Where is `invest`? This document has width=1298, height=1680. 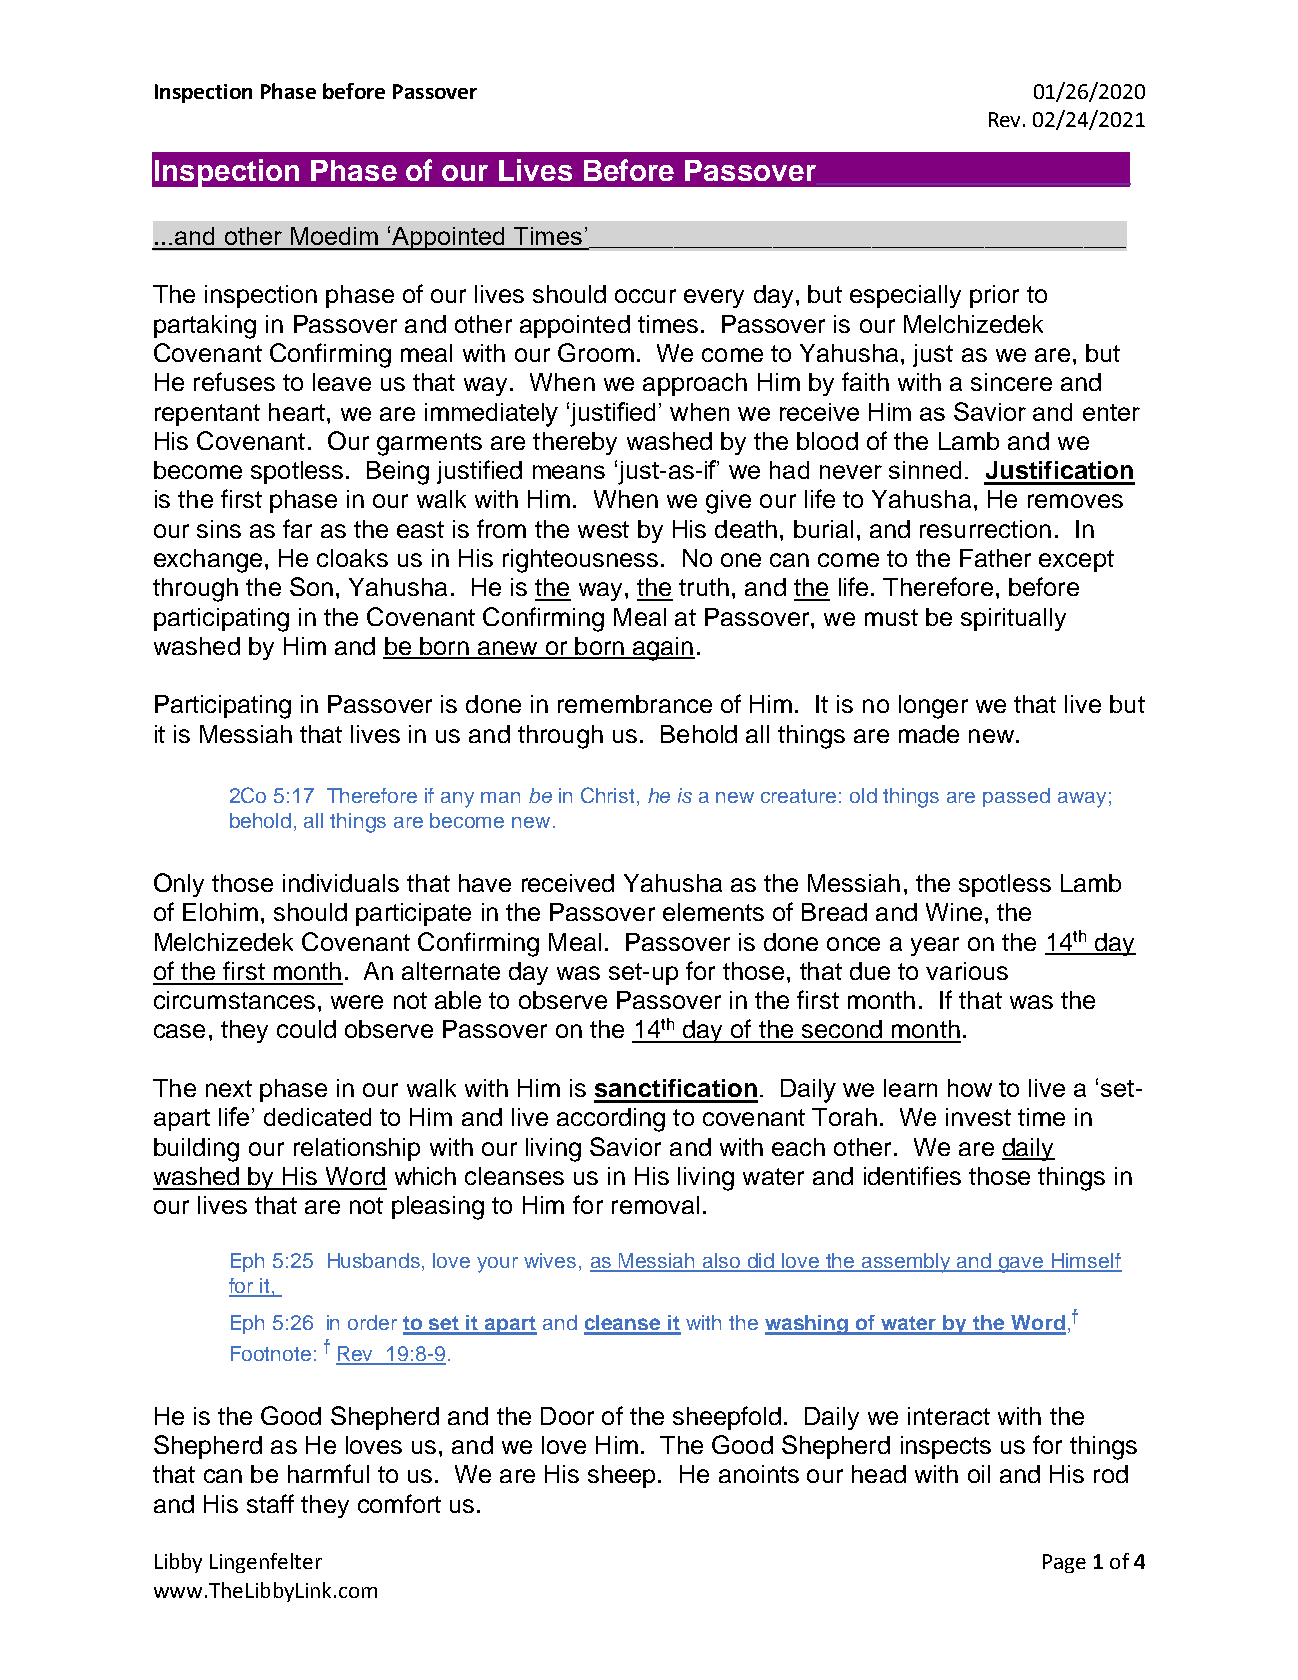 invest is located at coordinates (978, 1117).
